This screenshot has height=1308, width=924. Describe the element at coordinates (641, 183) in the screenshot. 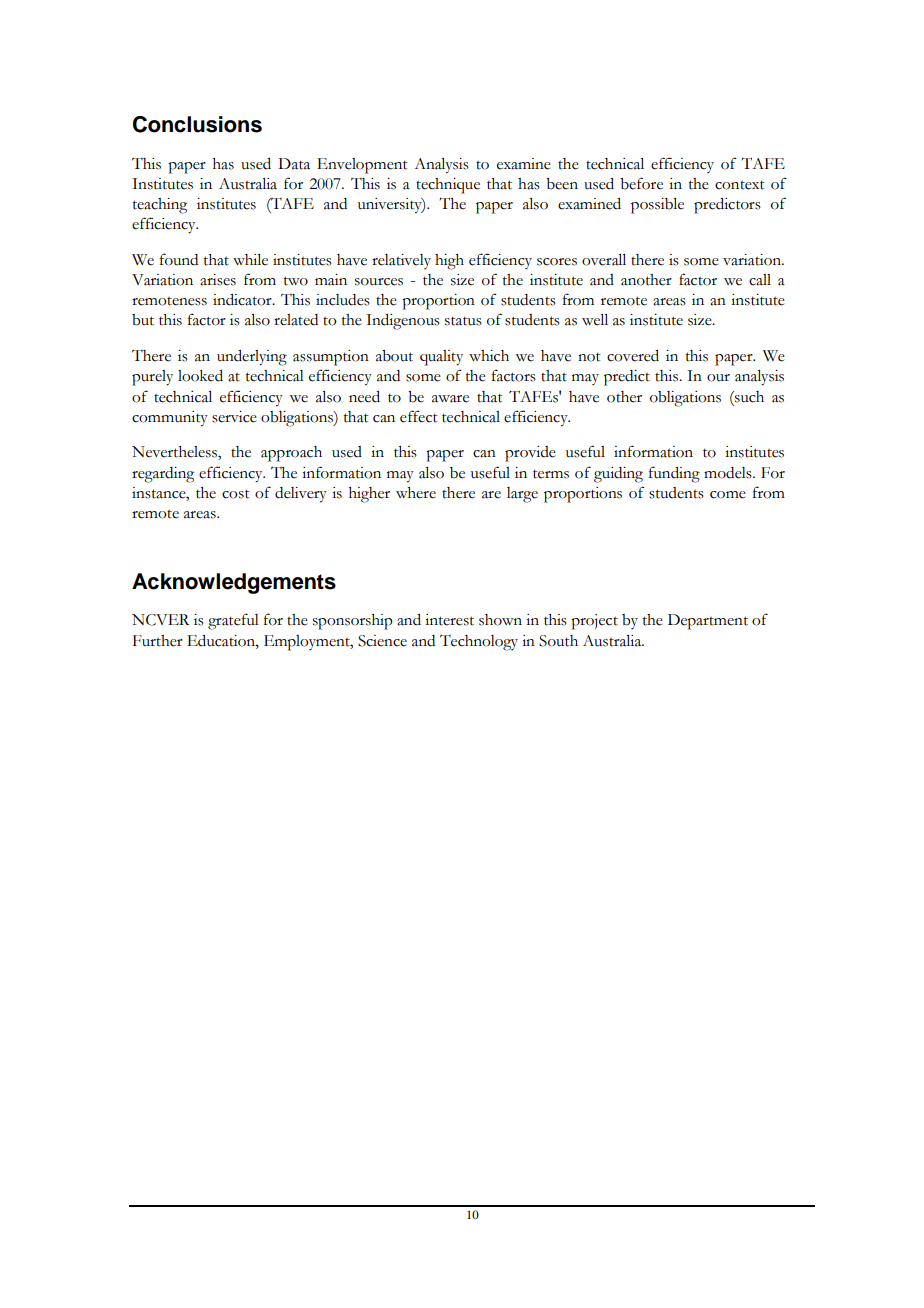

I see `before` at that location.
